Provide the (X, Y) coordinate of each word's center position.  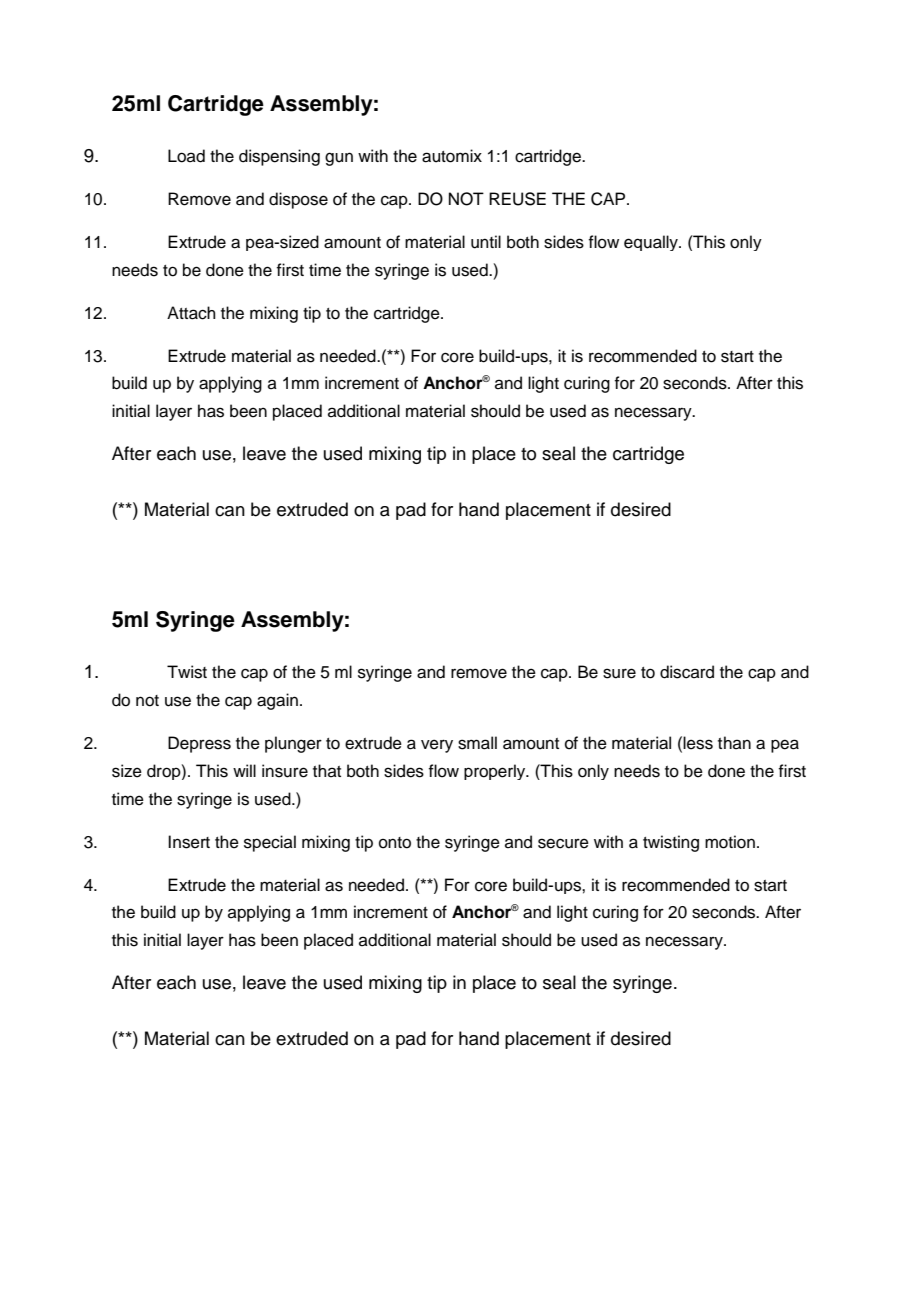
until (486, 242)
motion (730, 842)
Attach (191, 313)
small (477, 743)
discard (687, 672)
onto (395, 843)
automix (452, 156)
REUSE (517, 199)
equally (652, 243)
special (270, 843)
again (277, 701)
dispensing (279, 157)
